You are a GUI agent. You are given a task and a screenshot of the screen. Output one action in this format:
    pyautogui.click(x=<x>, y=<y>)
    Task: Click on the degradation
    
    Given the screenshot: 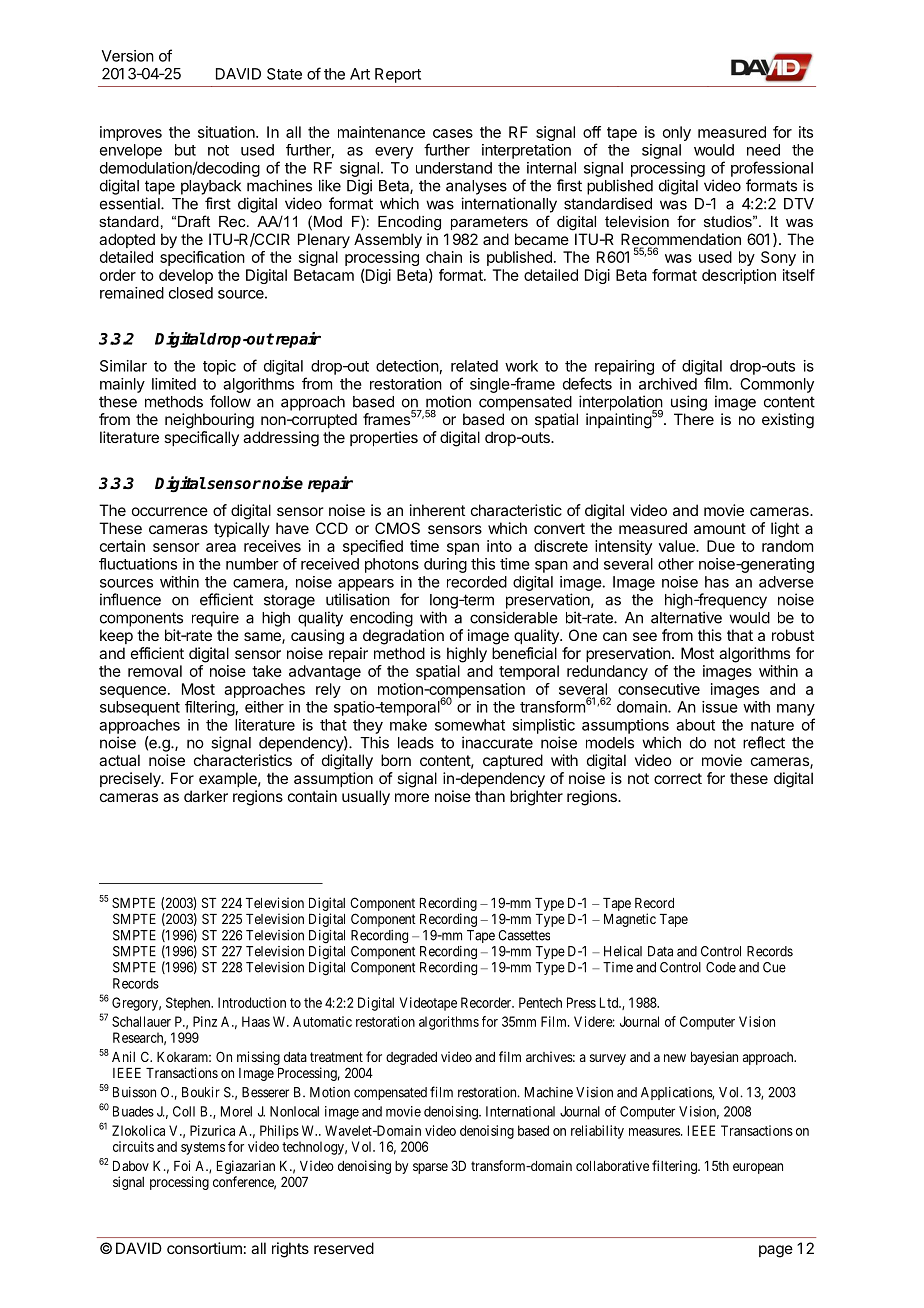 What is the action you would take?
    pyautogui.click(x=403, y=637)
